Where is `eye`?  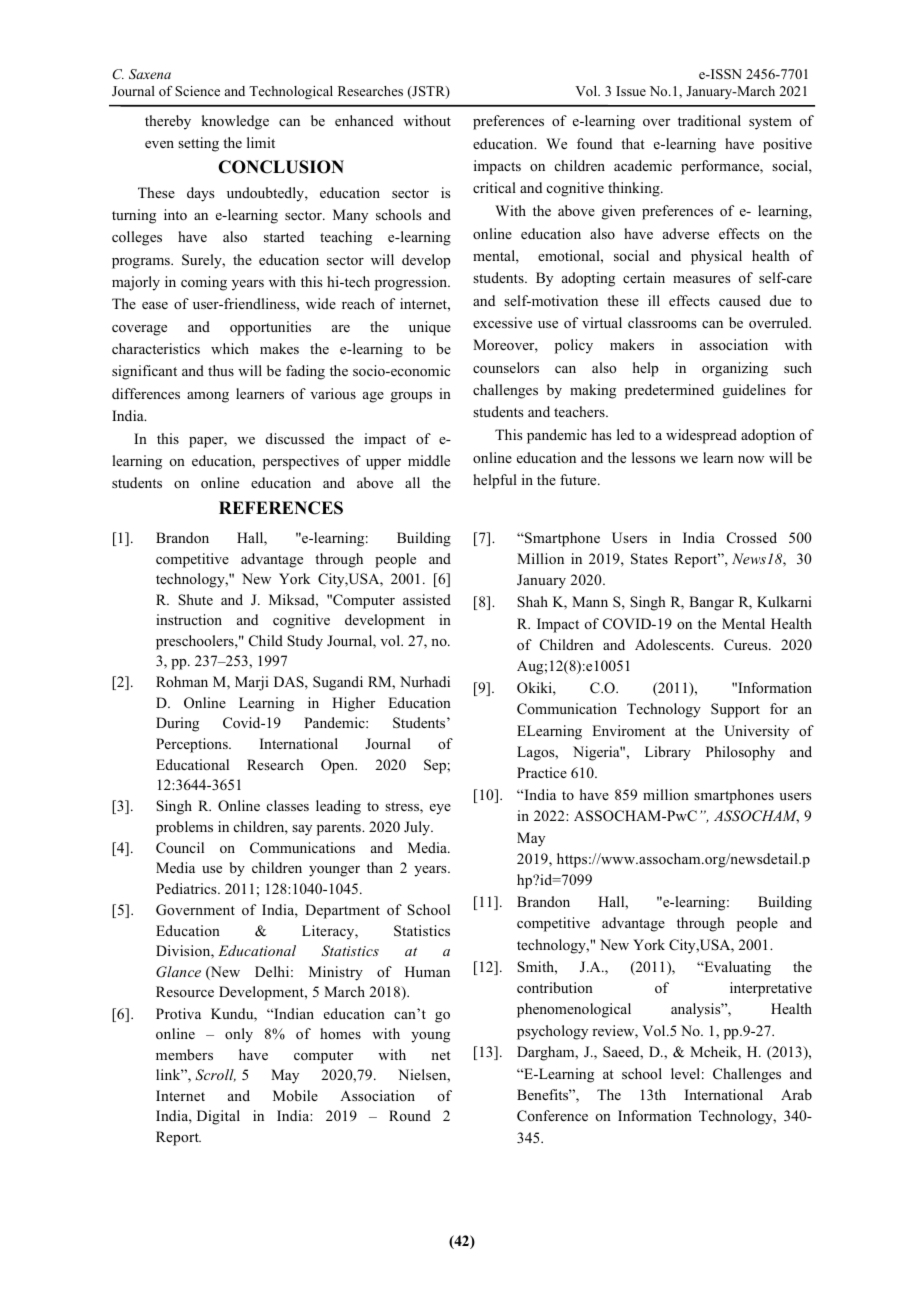 eye is located at coordinates (440, 809).
